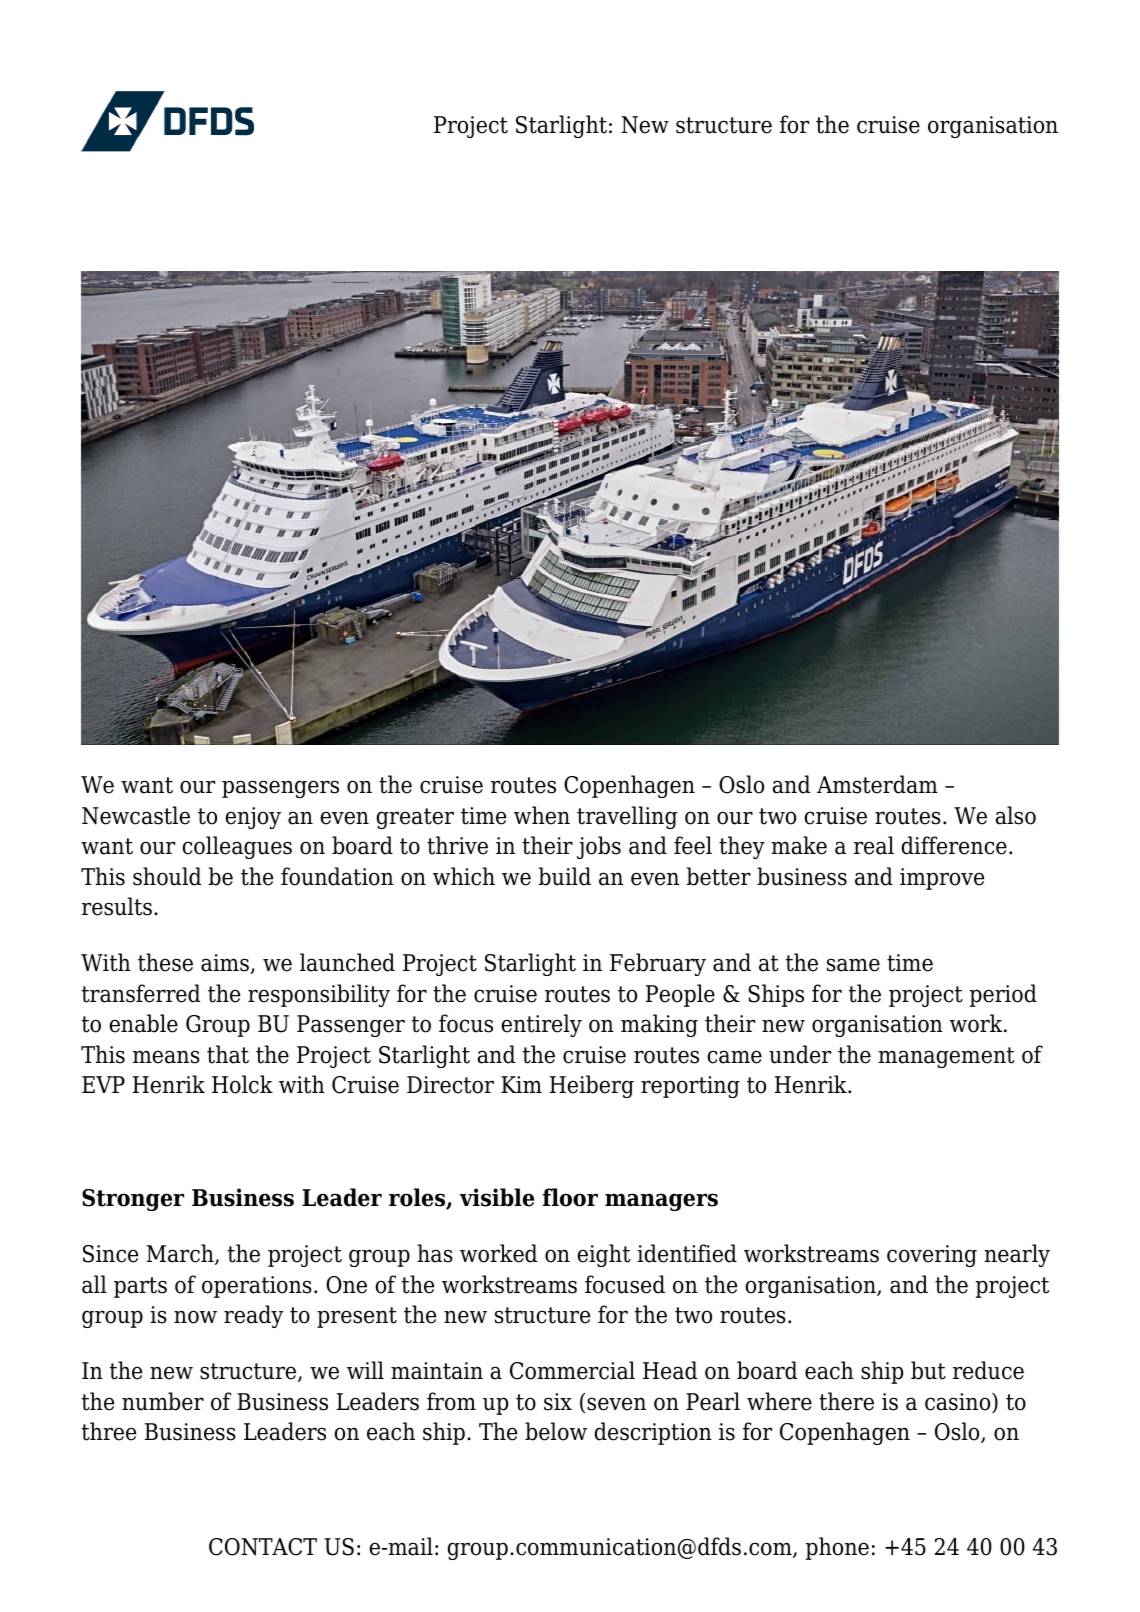  What do you see at coordinates (542, 815) in the screenshot?
I see `when` at bounding box center [542, 815].
